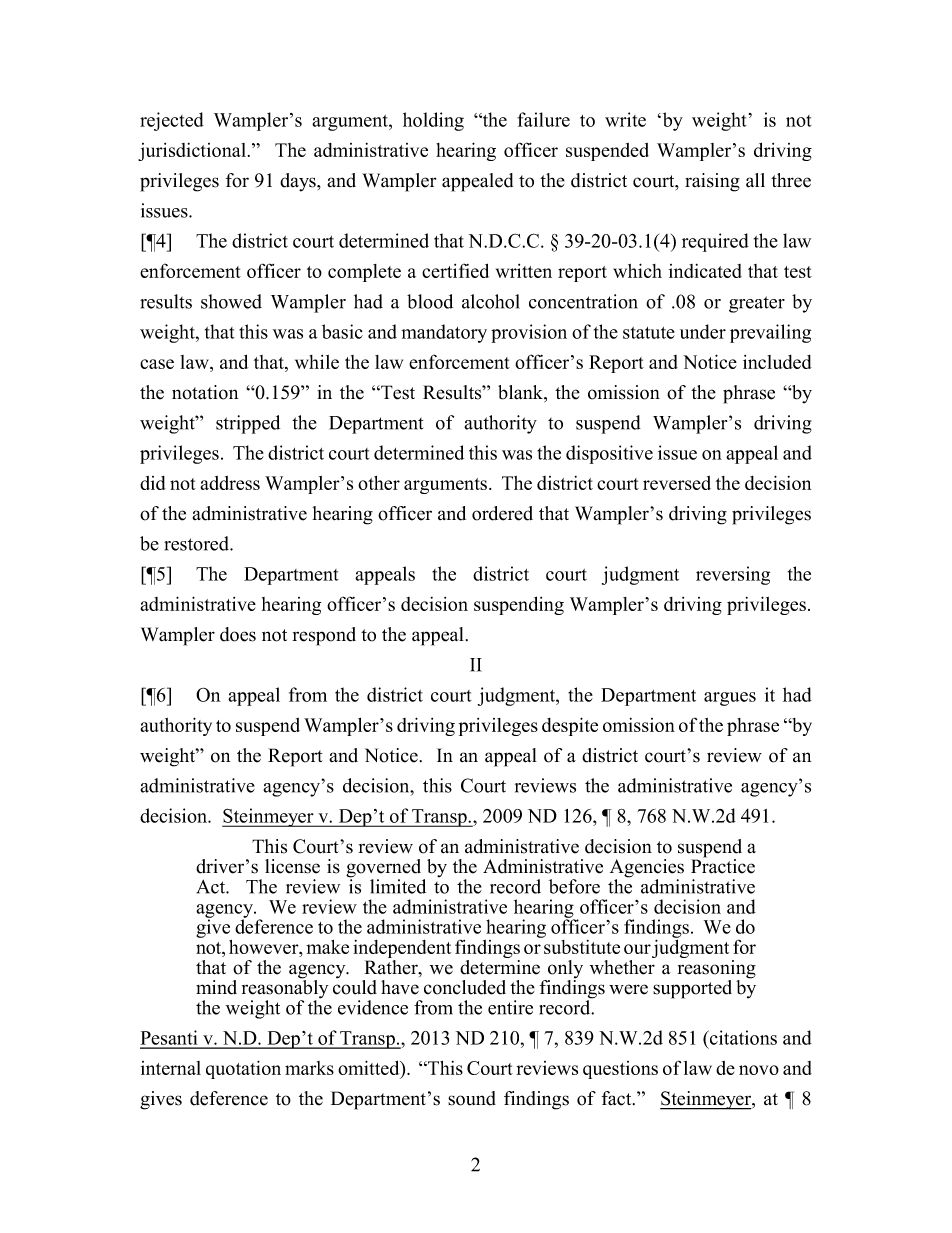 The image size is (952, 1233). I want to click on quotation, so click(243, 1069).
